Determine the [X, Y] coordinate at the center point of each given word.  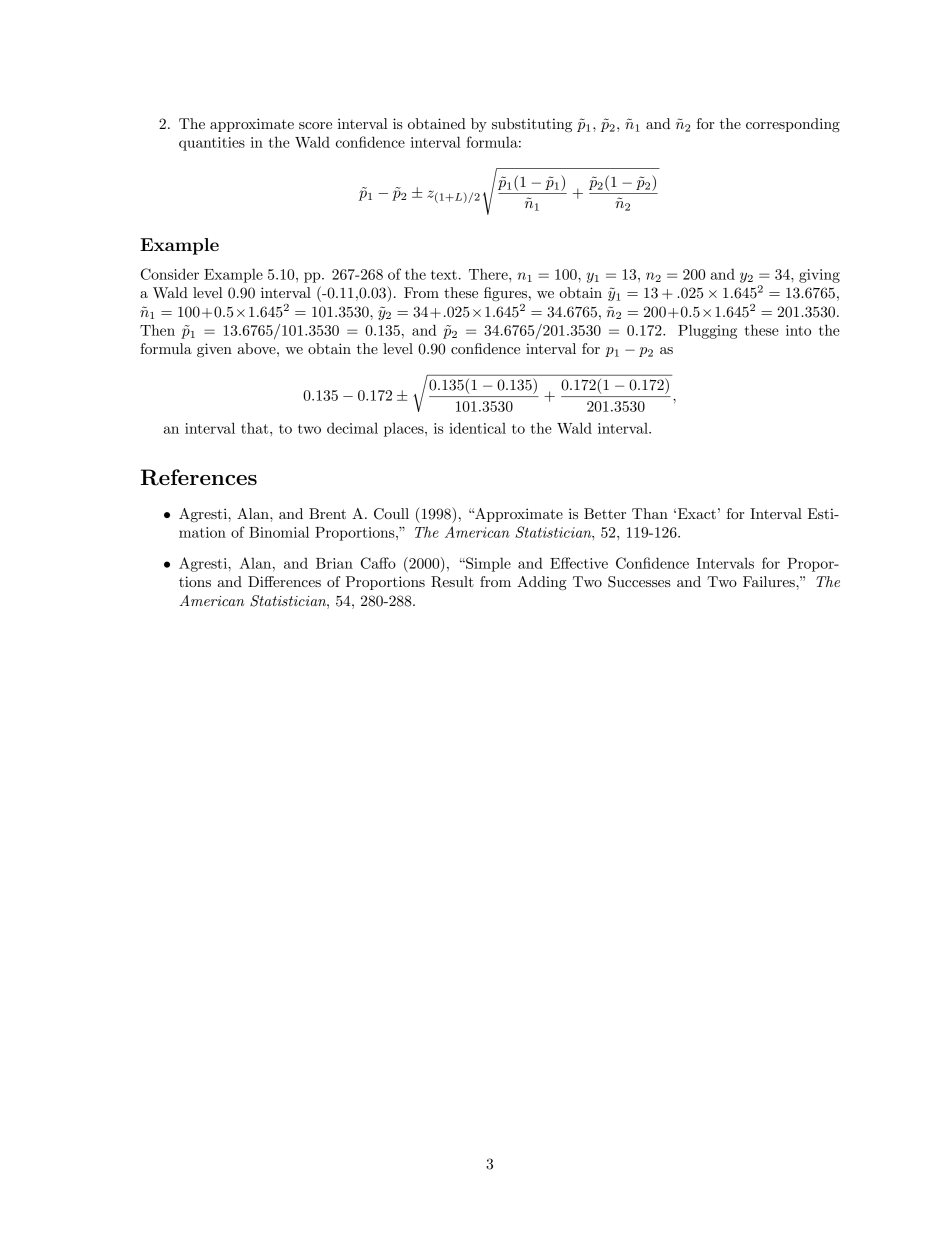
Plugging [707, 331]
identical [477, 428]
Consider [170, 274]
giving [819, 276]
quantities [212, 144]
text [444, 275]
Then [157, 330]
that [256, 428]
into [798, 330]
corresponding [793, 125]
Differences [284, 581]
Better [605, 513]
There [489, 274]
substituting [532, 125]
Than [650, 513]
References [199, 477]
